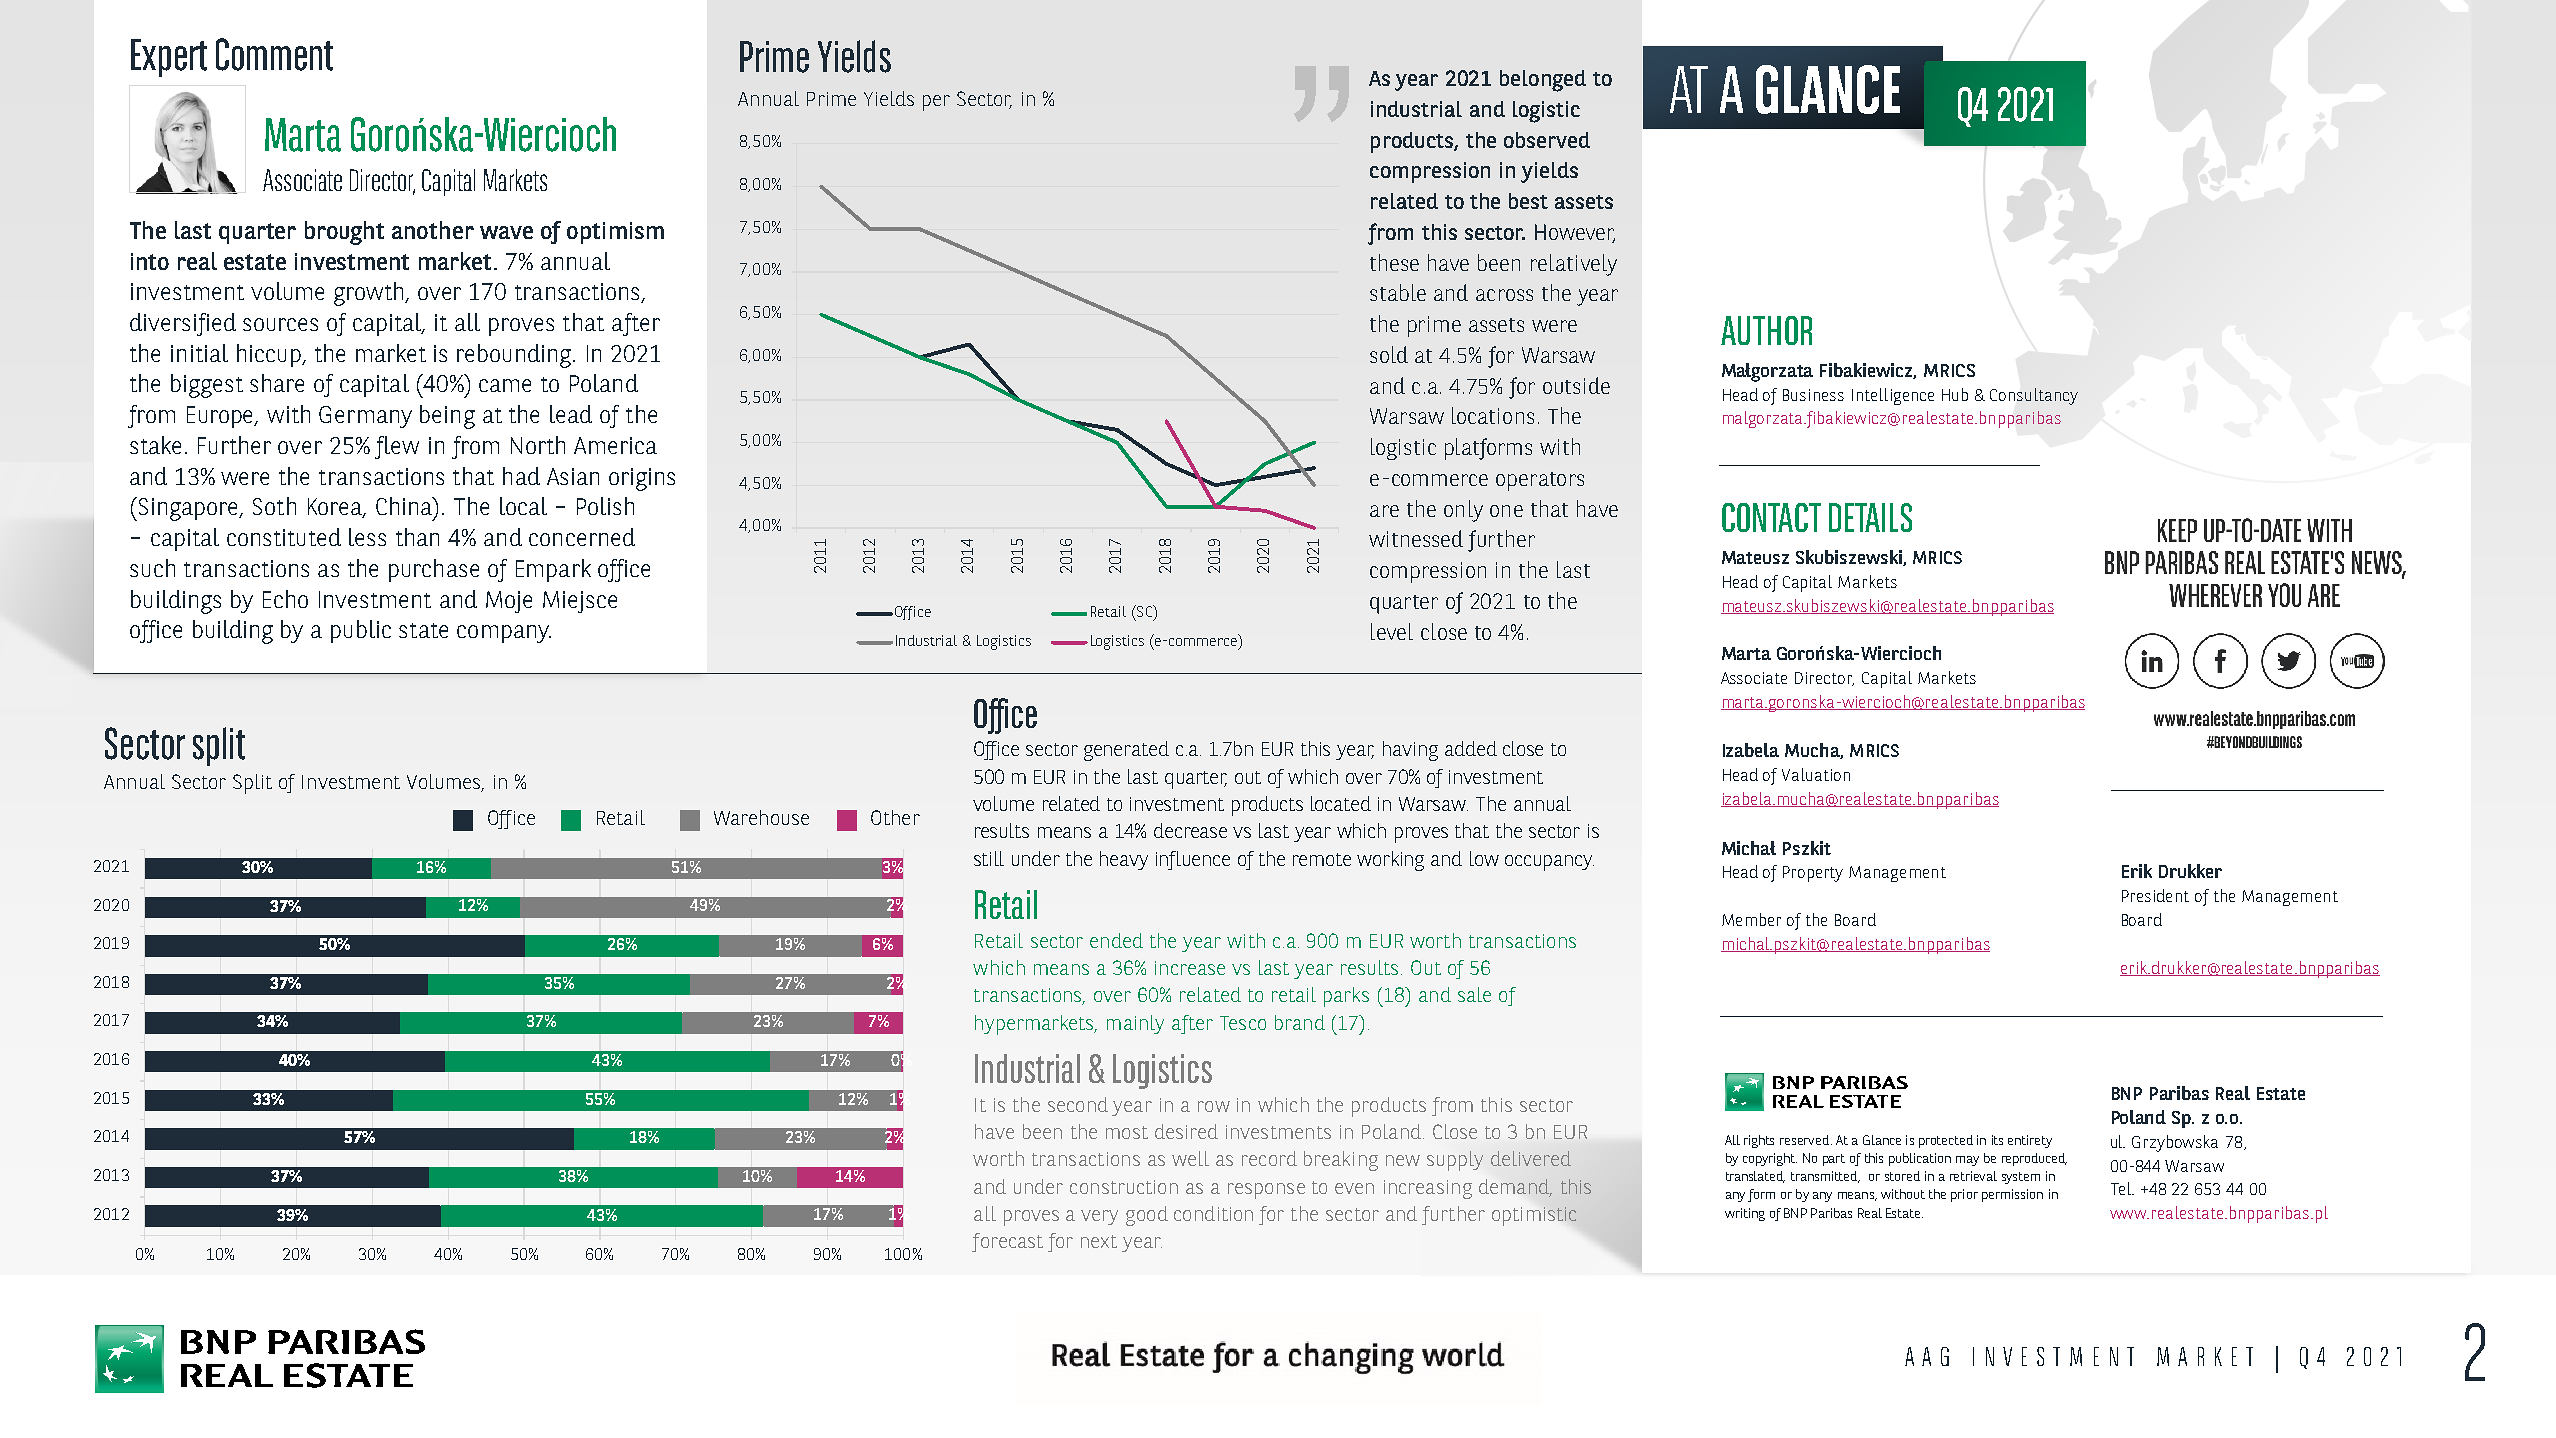 This screenshot has width=2556, height=1438. What do you see at coordinates (1893, 396) in the screenshot?
I see `Intelligence` at bounding box center [1893, 396].
